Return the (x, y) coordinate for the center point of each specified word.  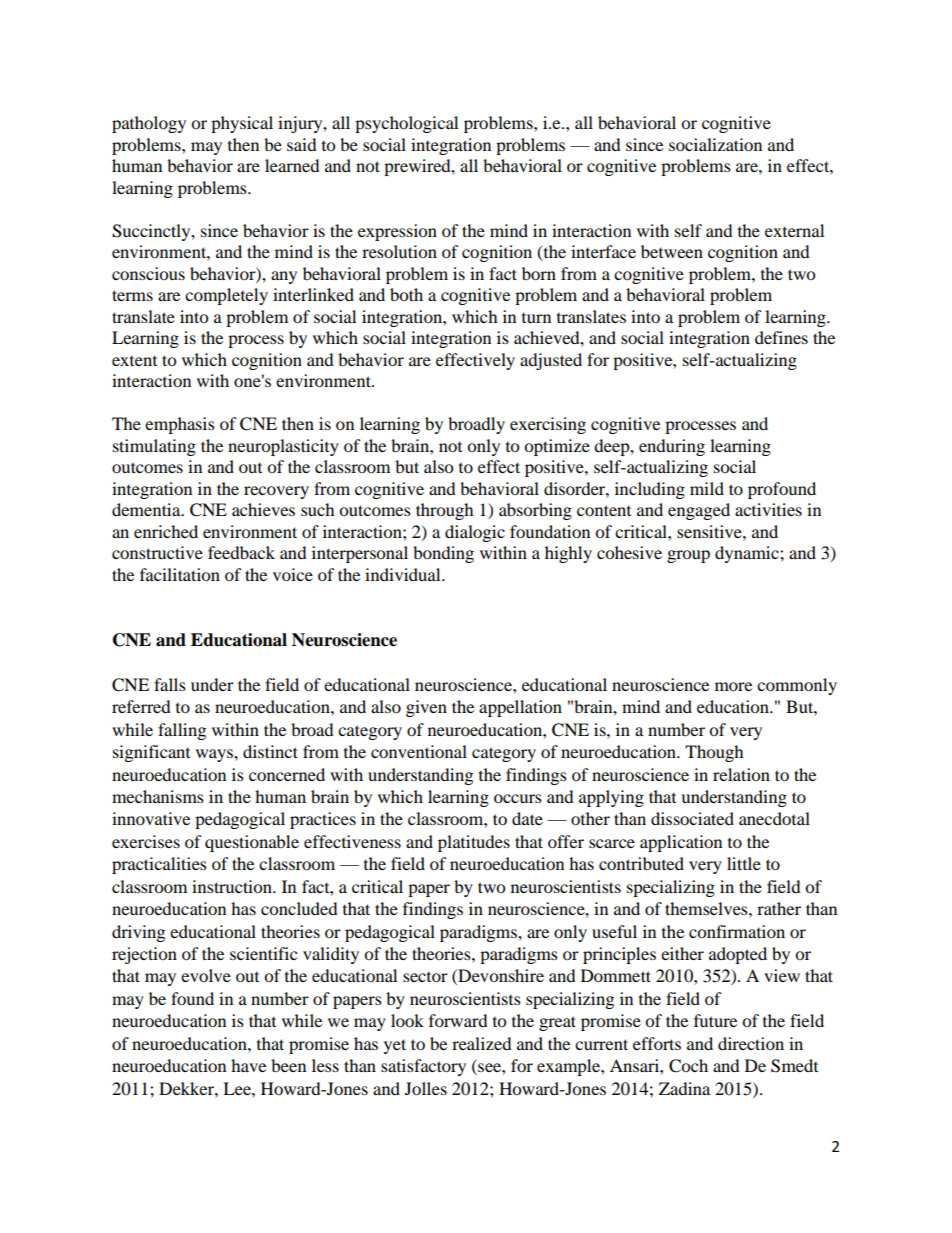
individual (404, 574)
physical (242, 124)
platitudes (474, 843)
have (248, 1065)
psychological (406, 124)
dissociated (692, 818)
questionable (252, 843)
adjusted (551, 361)
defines (781, 337)
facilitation (180, 574)
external (794, 230)
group (688, 556)
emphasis (180, 425)
